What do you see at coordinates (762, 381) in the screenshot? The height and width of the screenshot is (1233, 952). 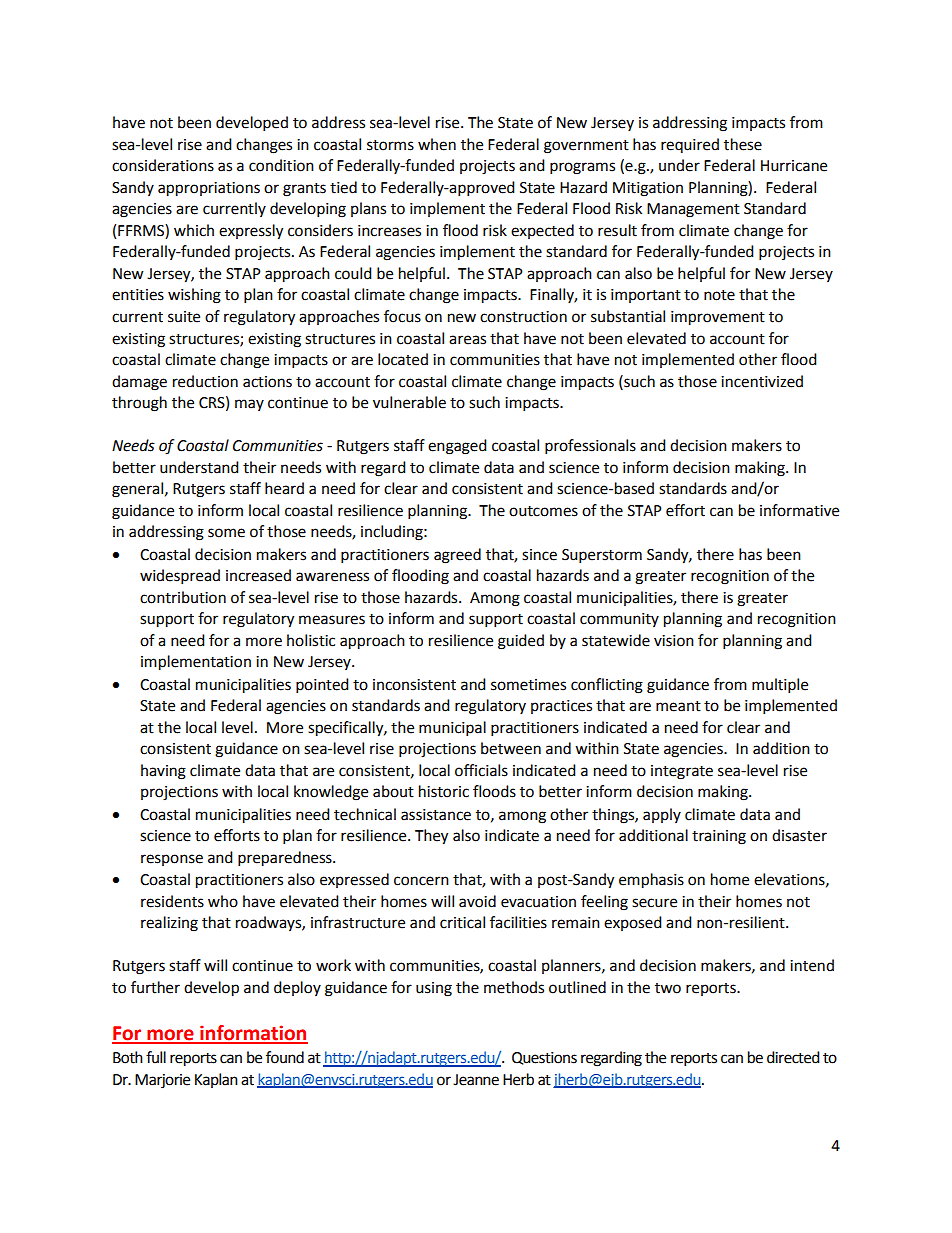 I see `incentivized` at bounding box center [762, 381].
